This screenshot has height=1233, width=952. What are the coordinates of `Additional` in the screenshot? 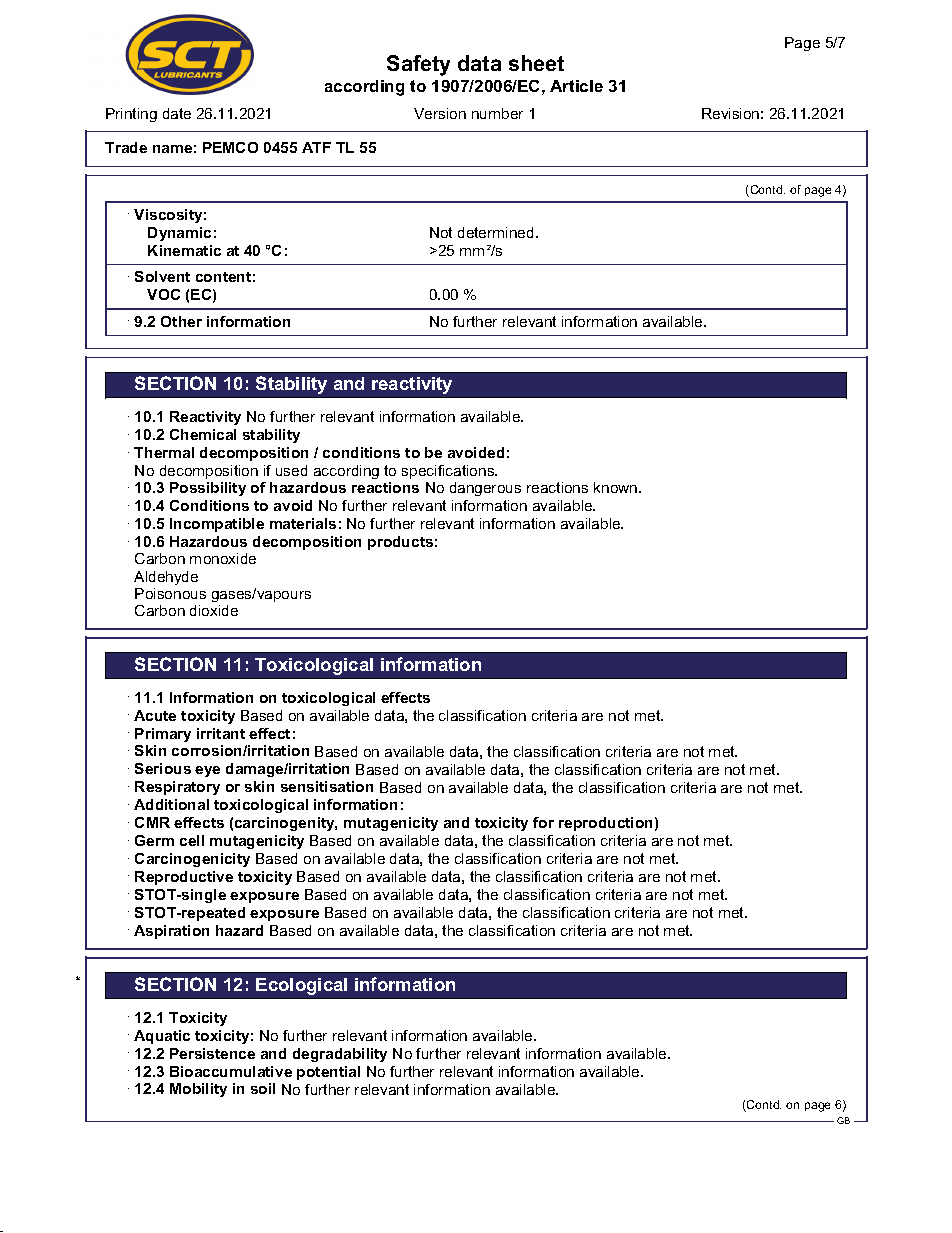 It's located at (171, 804).
